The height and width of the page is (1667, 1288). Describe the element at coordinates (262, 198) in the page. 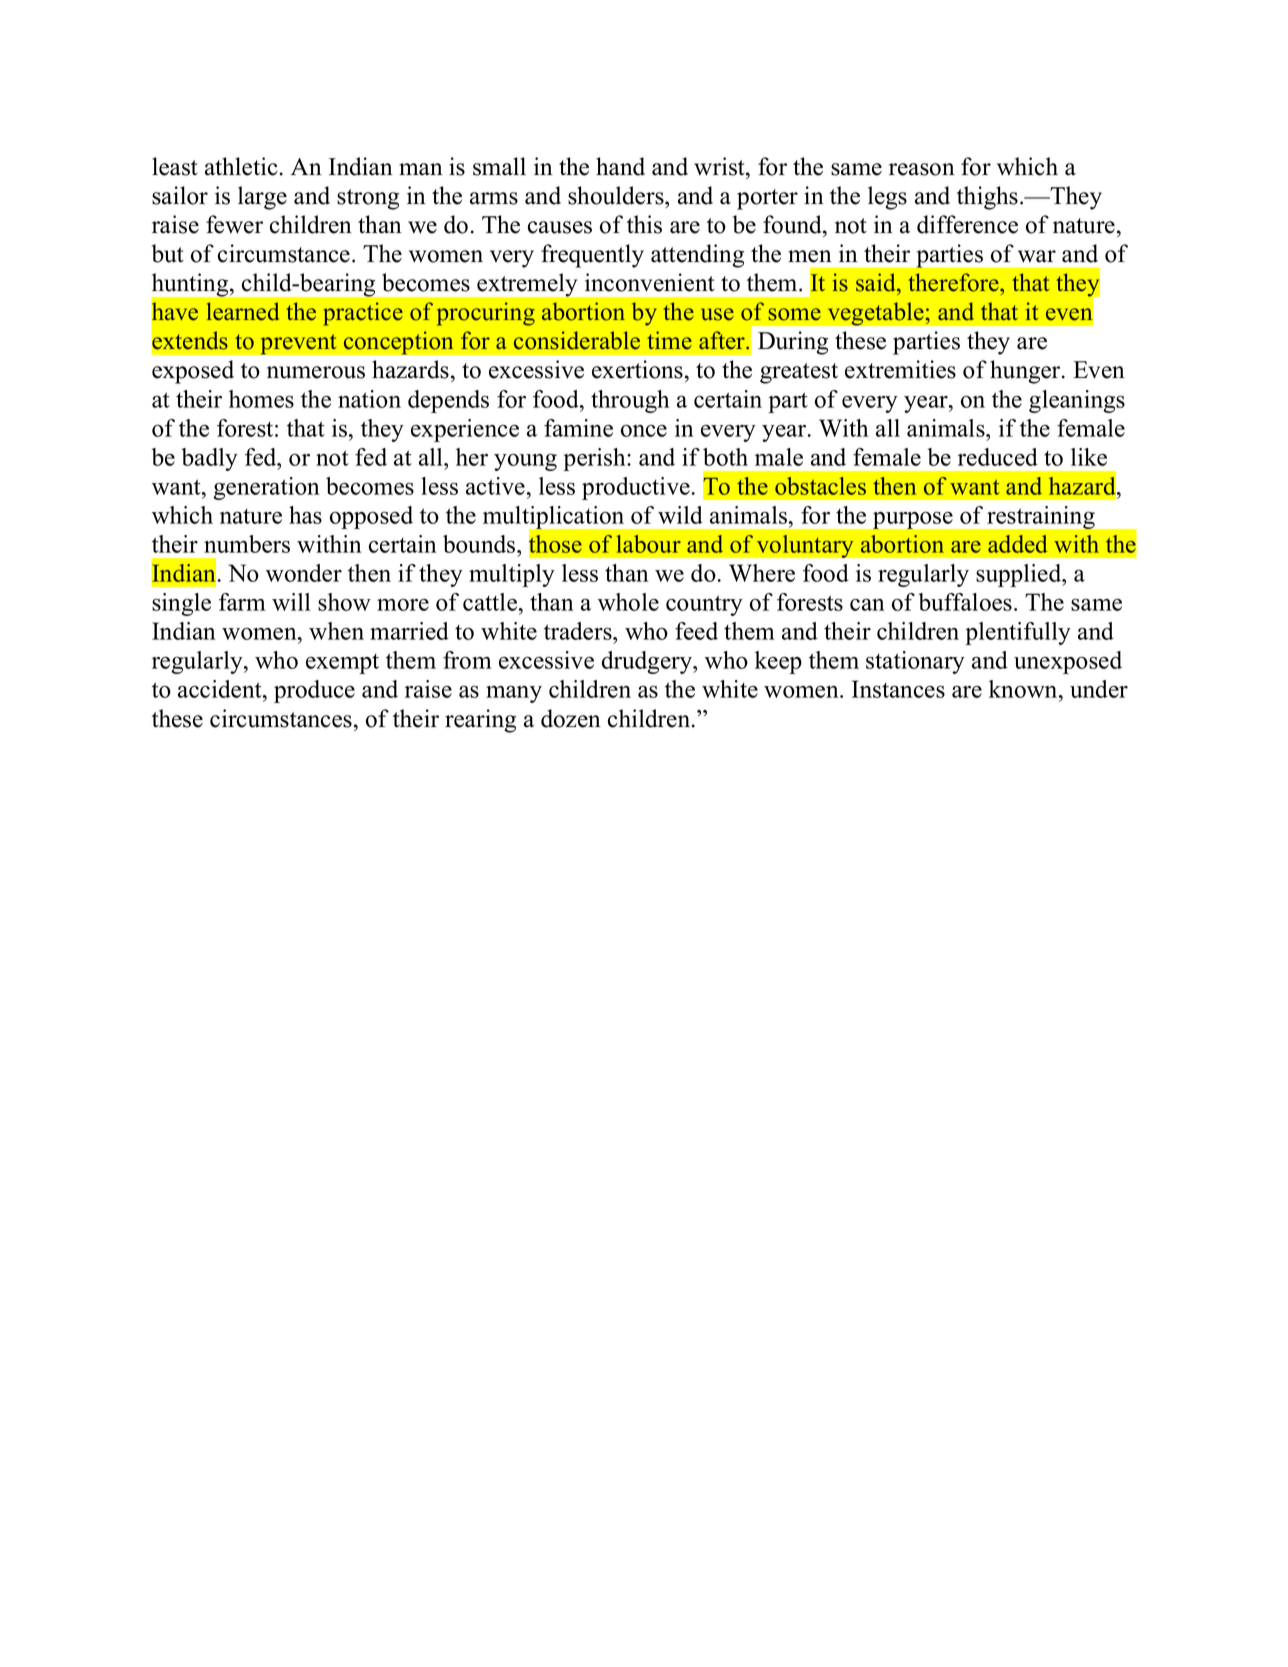

I see `large` at that location.
